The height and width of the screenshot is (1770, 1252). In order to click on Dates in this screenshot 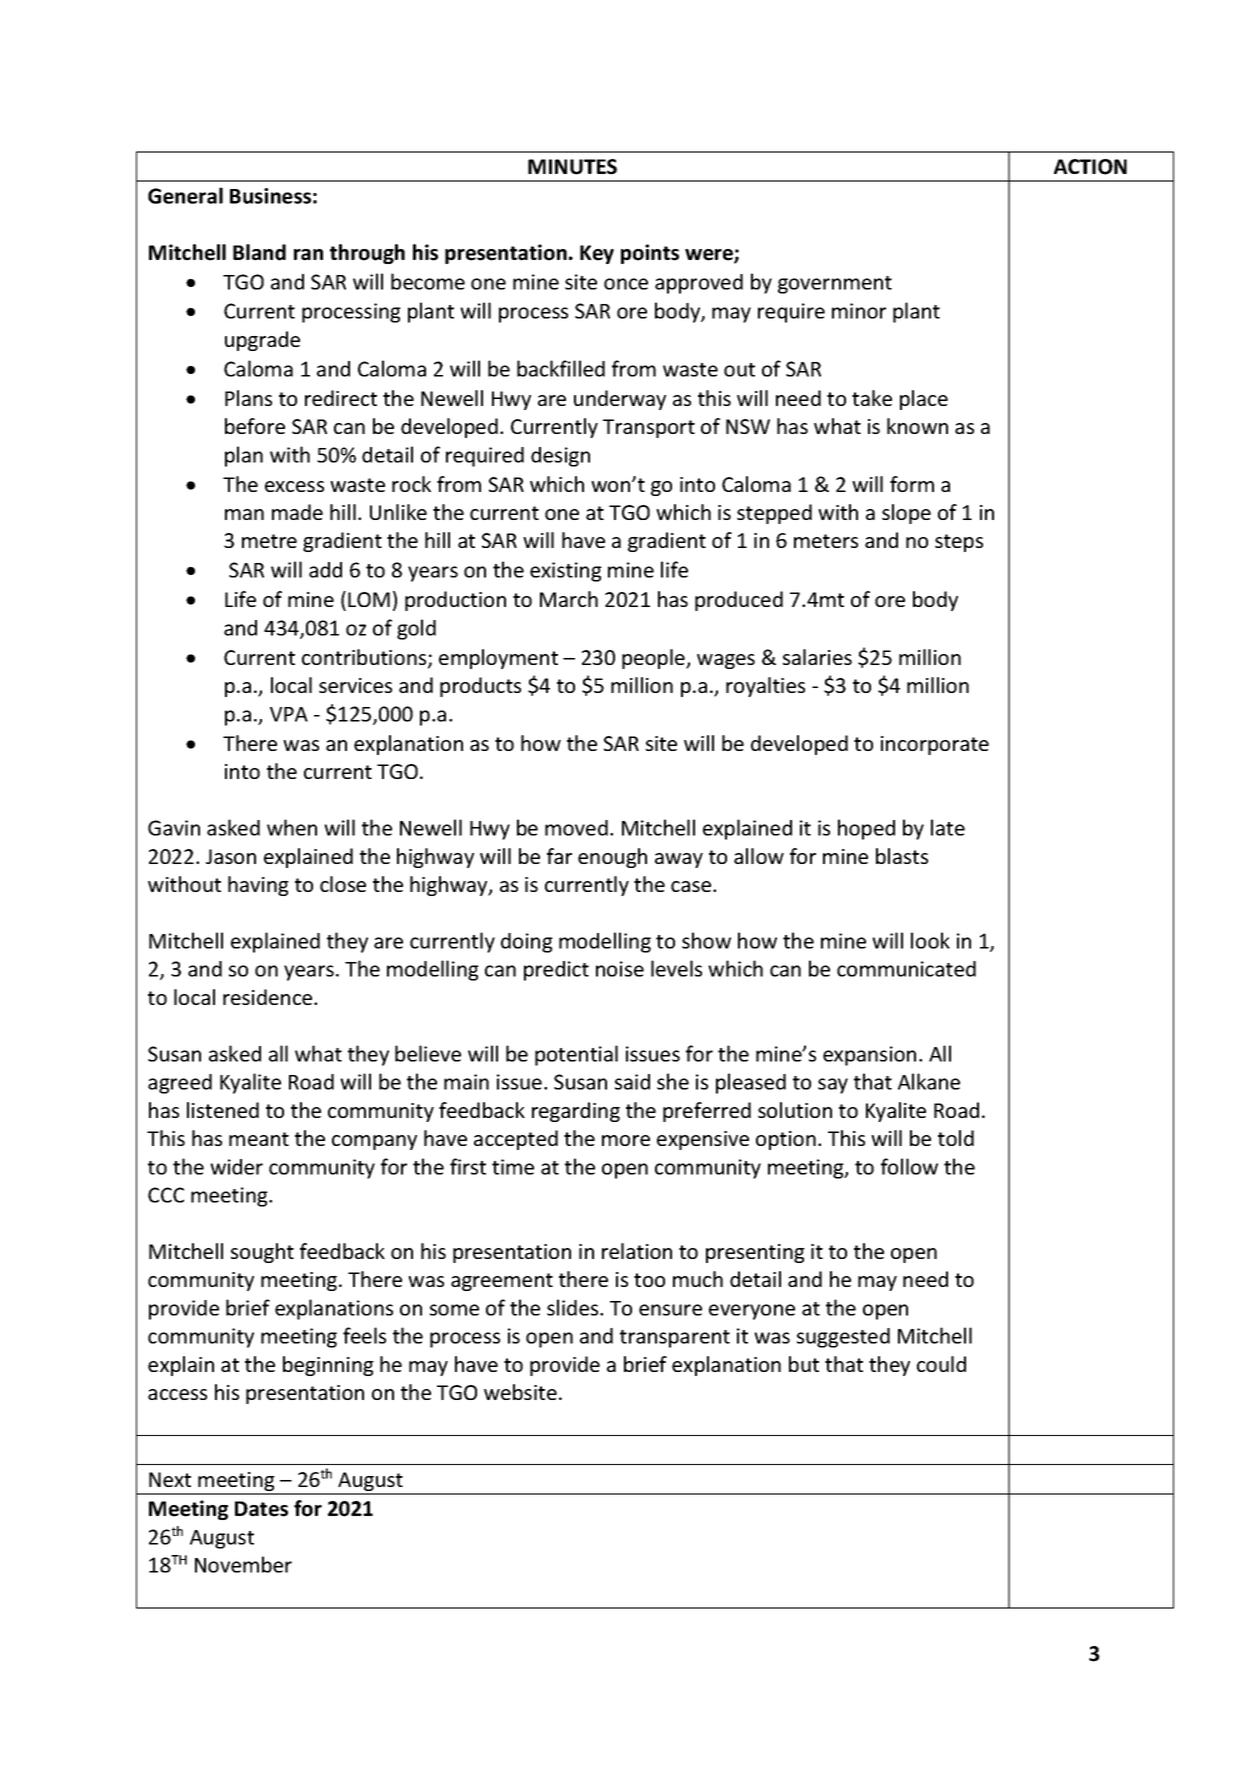, I will do `click(261, 1509)`.
